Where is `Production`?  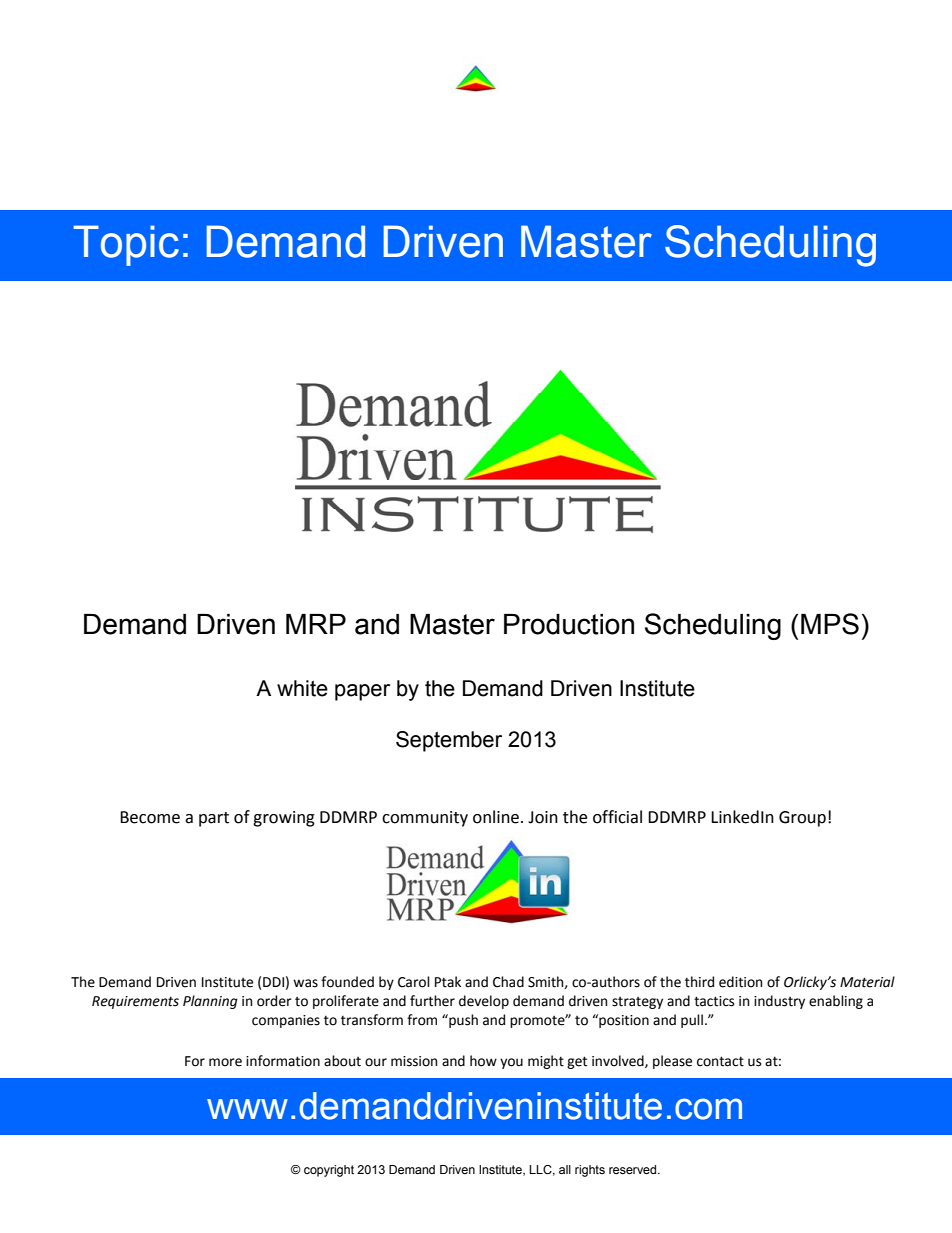
Production is located at coordinates (569, 624).
